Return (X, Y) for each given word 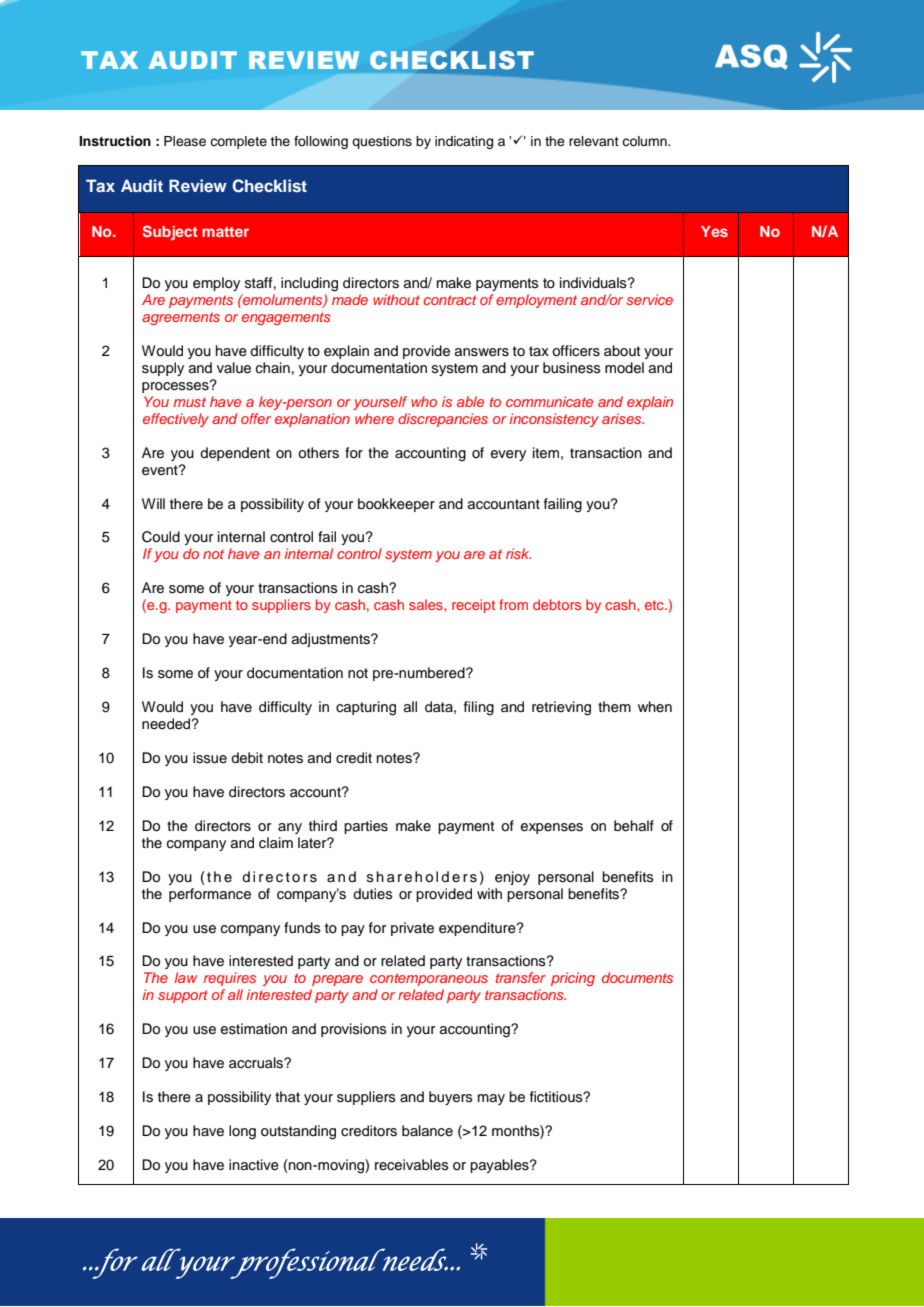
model (624, 368)
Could (161, 537)
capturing (366, 708)
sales (427, 604)
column (645, 141)
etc (655, 605)
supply (163, 369)
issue (210, 758)
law (185, 977)
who (424, 401)
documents (637, 977)
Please (185, 141)
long (242, 1132)
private (412, 929)
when (655, 706)
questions (382, 142)
